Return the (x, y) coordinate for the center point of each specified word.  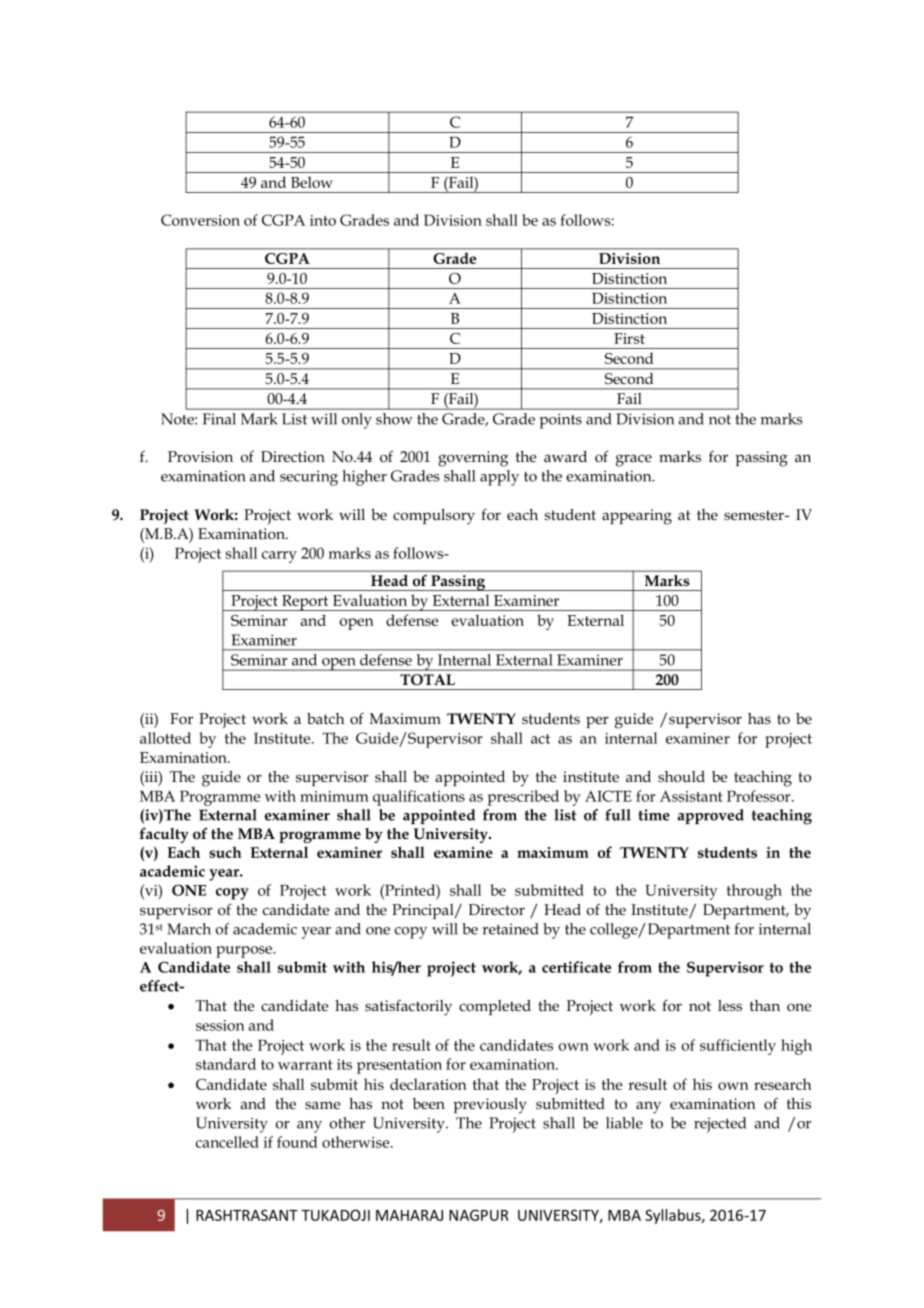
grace (634, 460)
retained (510, 929)
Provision (200, 456)
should (681, 776)
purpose (245, 952)
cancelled (227, 1142)
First (629, 338)
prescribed (523, 798)
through (754, 892)
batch (325, 718)
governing (473, 459)
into (323, 220)
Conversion (200, 220)
